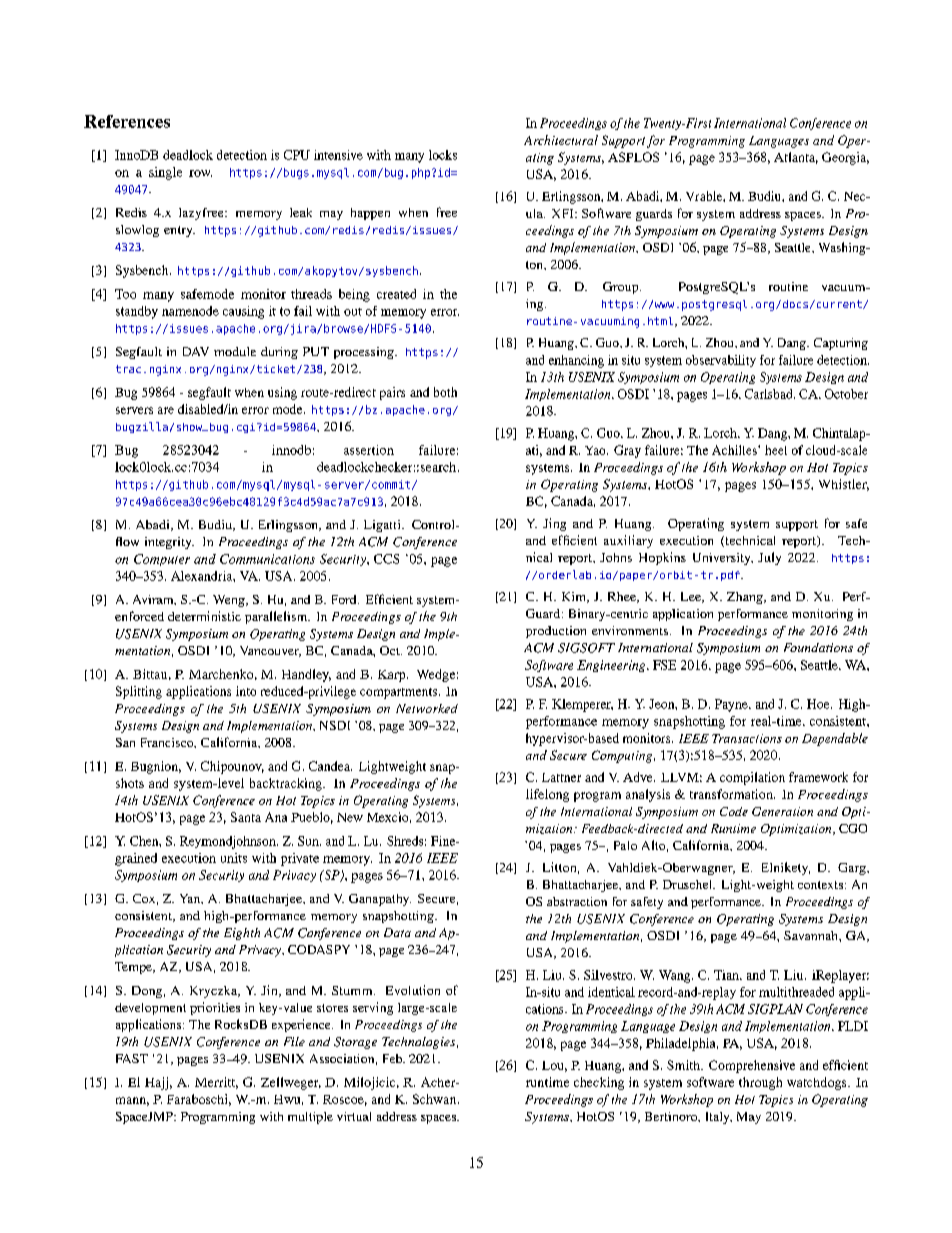 This image has width=952, height=1233. What do you see at coordinates (277, 617) in the image?
I see `parallelism` at bounding box center [277, 617].
